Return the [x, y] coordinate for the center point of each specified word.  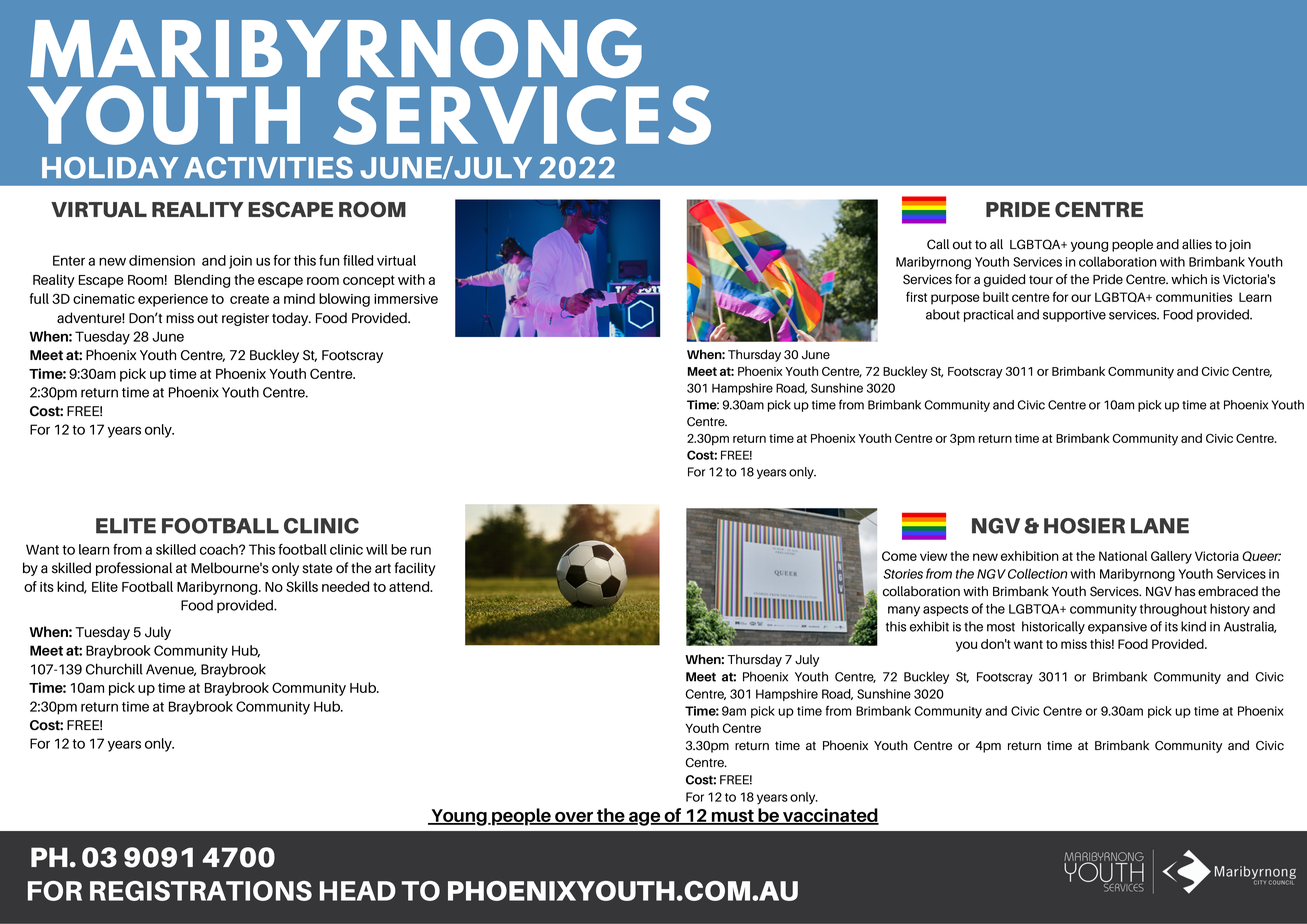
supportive [1074, 316]
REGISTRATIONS [201, 891]
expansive [1117, 628]
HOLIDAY [110, 168]
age [645, 819]
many [904, 611]
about [943, 314]
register [245, 319]
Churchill [114, 669]
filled [358, 260]
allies [1197, 244]
